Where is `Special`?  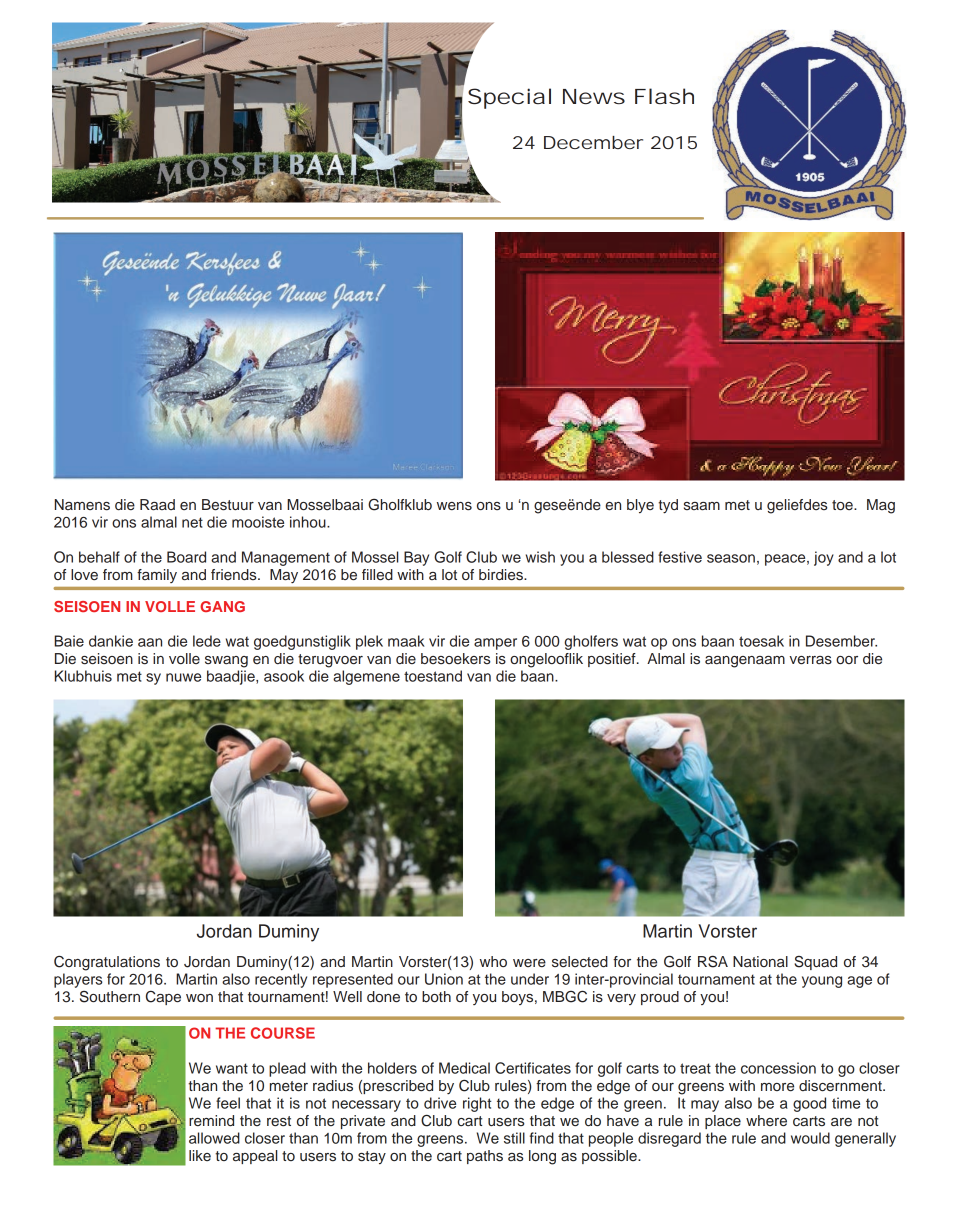
Special is located at coordinates (509, 98).
